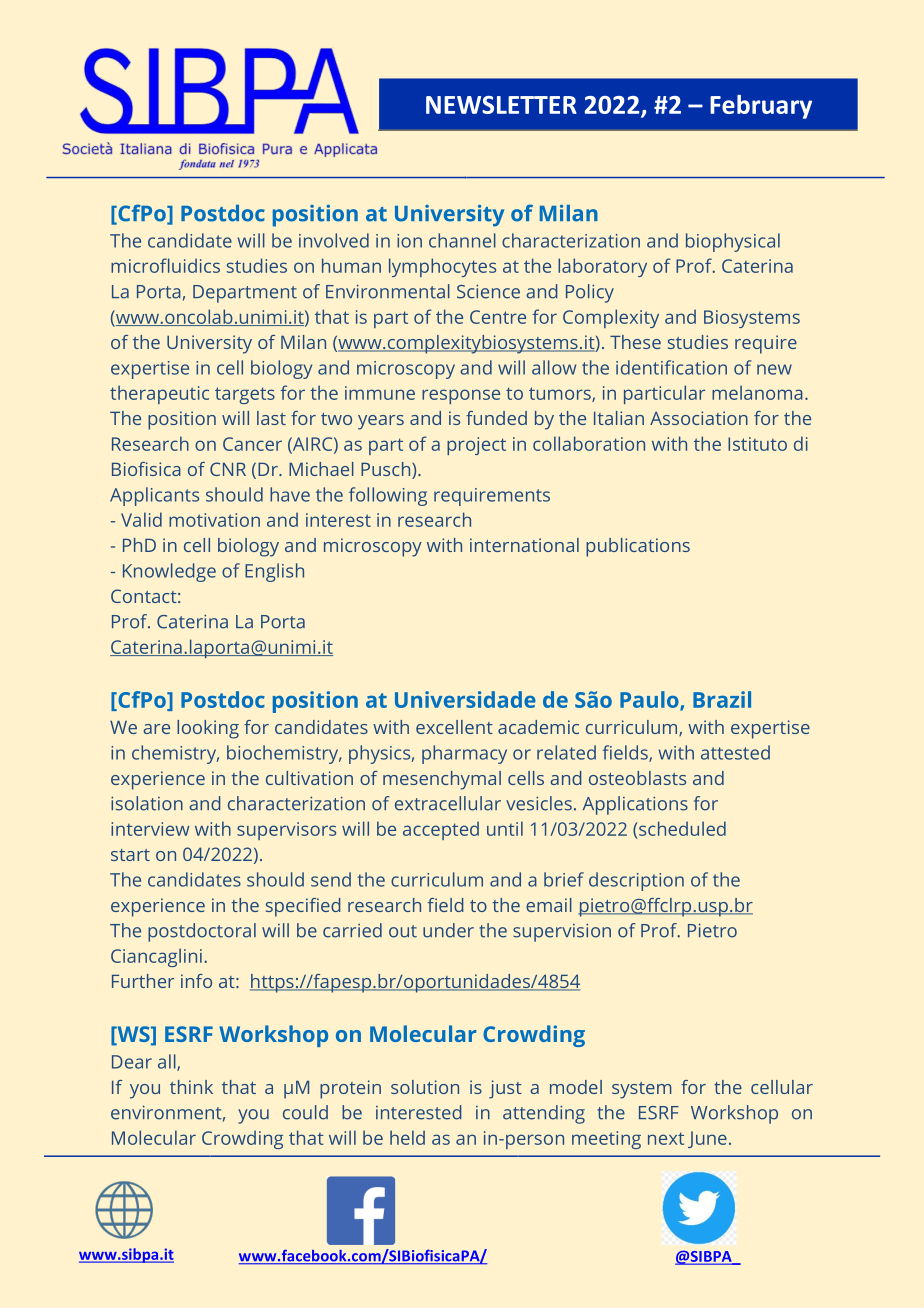 This screenshot has width=924, height=1308. I want to click on Knowledge, so click(169, 572).
